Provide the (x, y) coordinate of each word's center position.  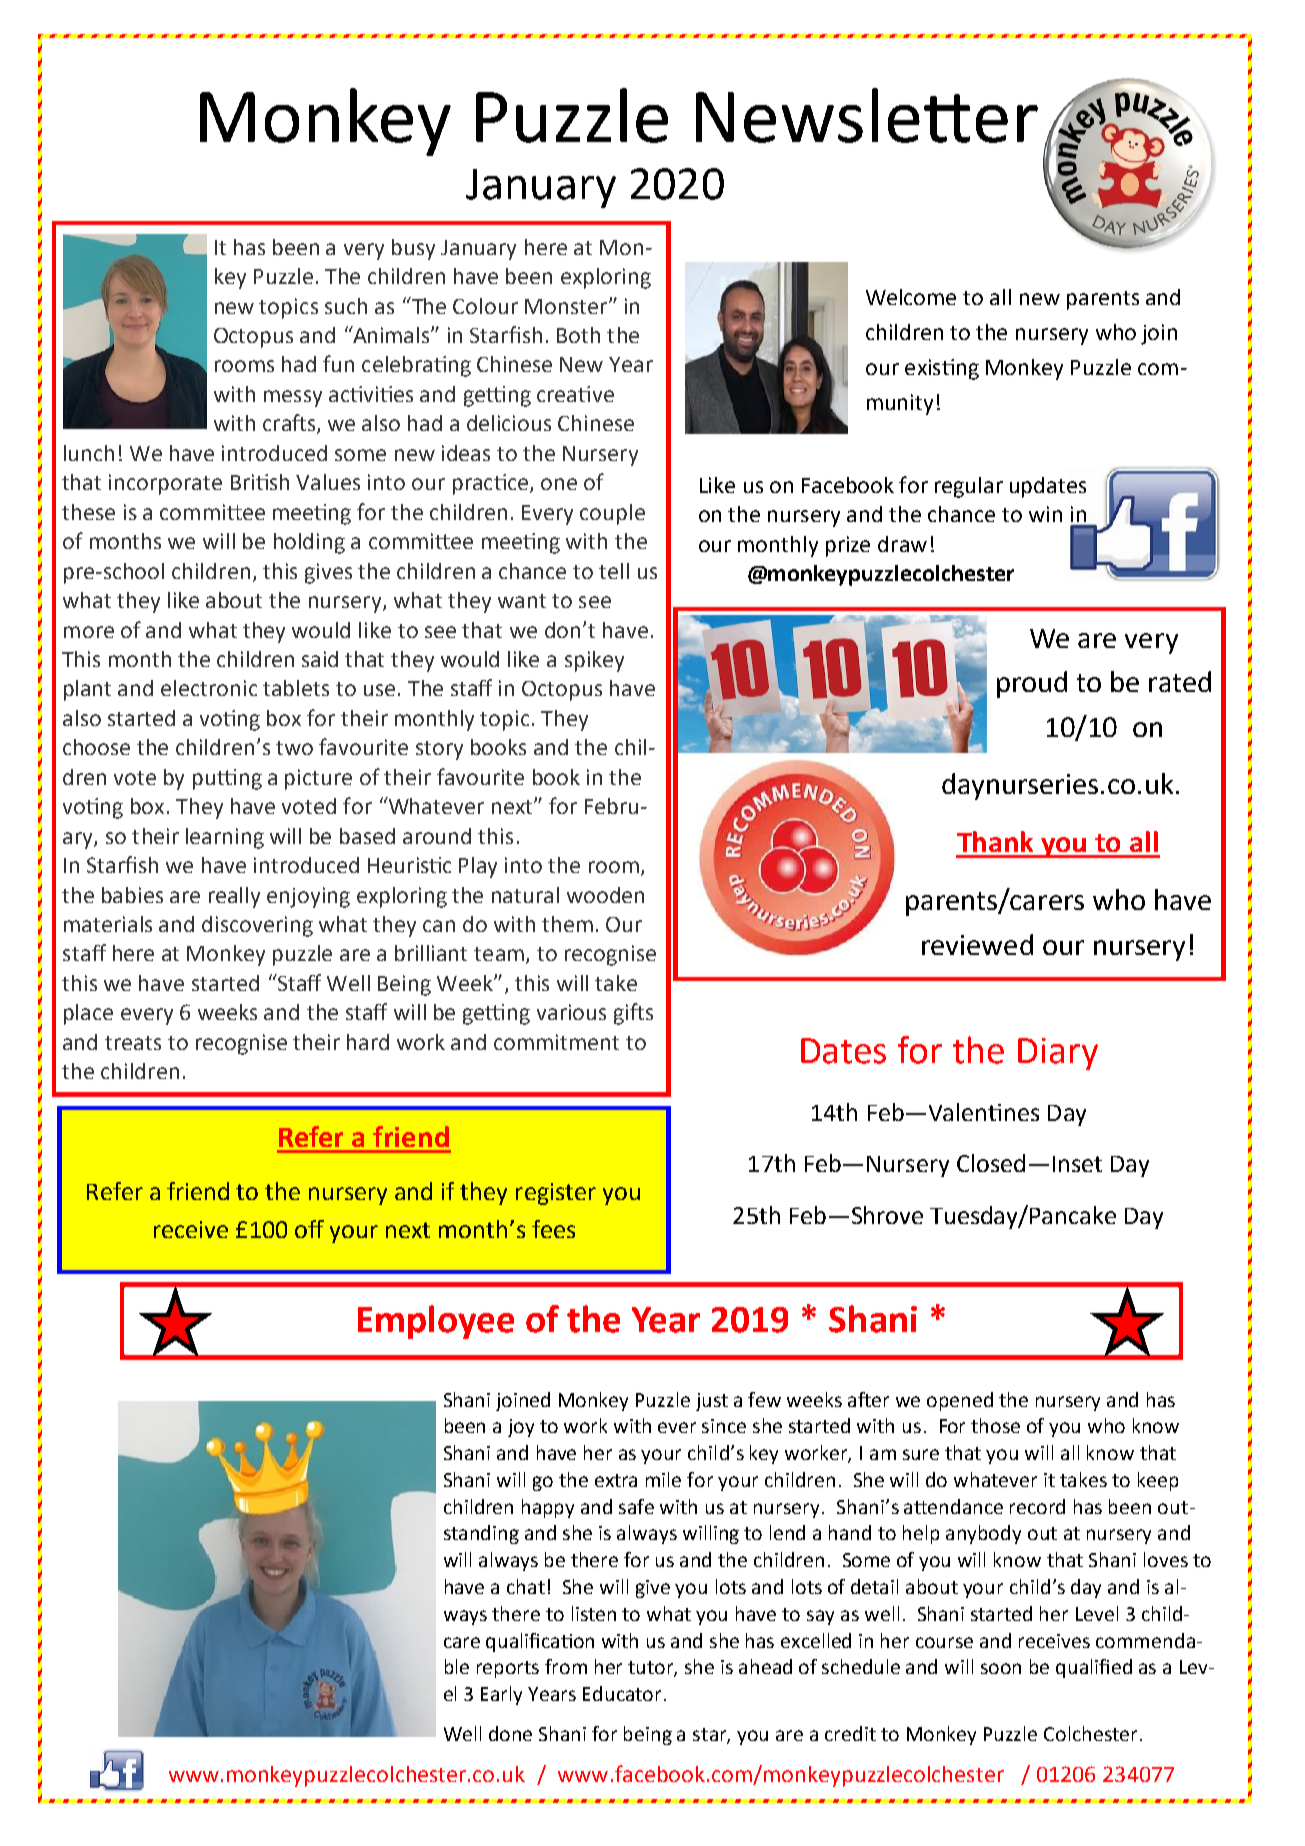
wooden (605, 895)
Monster (567, 306)
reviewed (977, 944)
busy (413, 249)
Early (501, 1695)
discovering (257, 926)
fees (553, 1229)
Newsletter (867, 115)
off (309, 1229)
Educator (622, 1693)
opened (960, 1401)
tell (614, 571)
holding (309, 543)
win (1045, 514)
